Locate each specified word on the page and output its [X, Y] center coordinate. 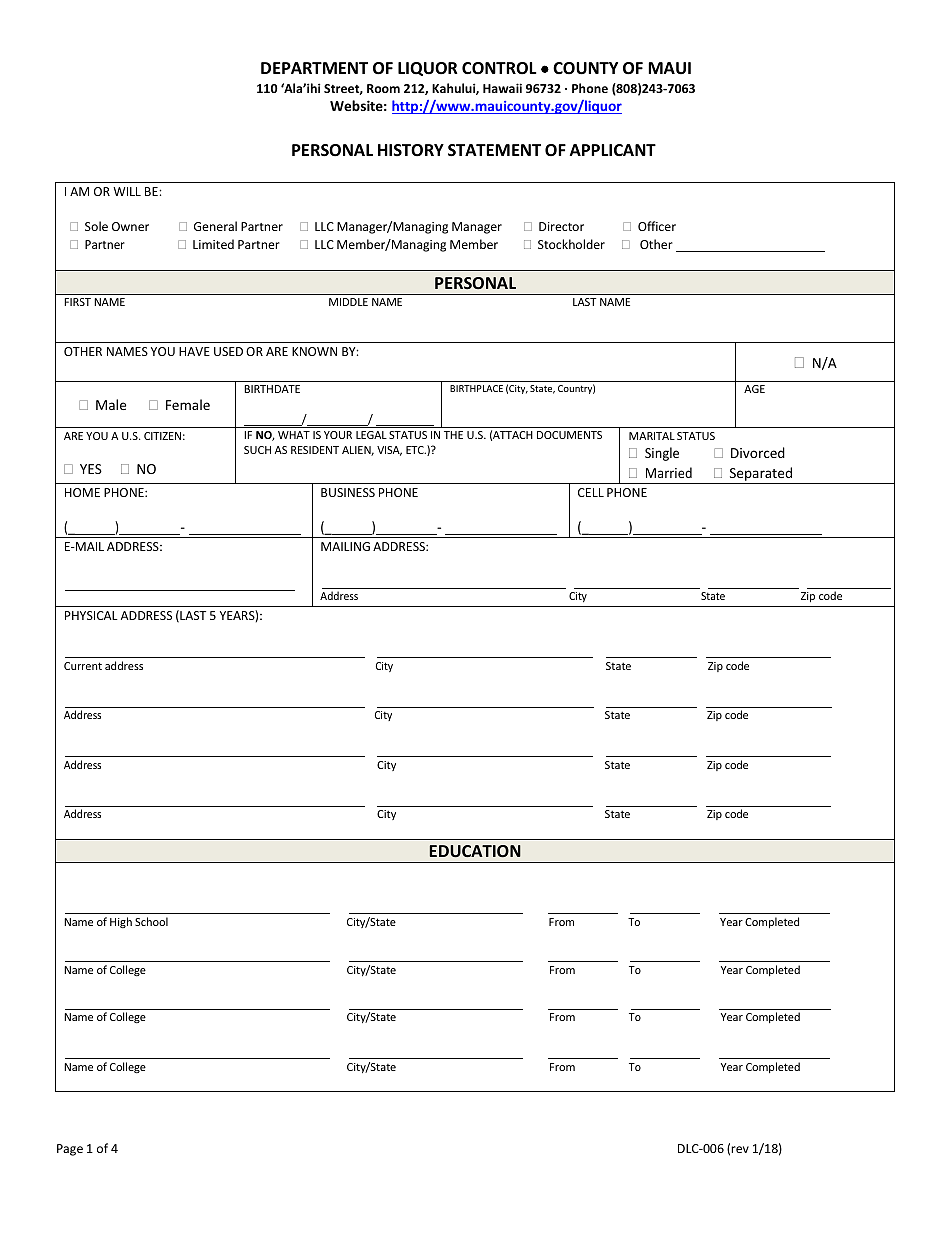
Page [70, 1150]
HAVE [194, 351]
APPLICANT [613, 150]
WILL [127, 191]
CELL [591, 492]
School [151, 921]
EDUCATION [475, 851]
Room [383, 88]
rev [740, 1149]
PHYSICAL [91, 615]
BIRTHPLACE [476, 388]
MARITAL [652, 436]
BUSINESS [348, 492]
